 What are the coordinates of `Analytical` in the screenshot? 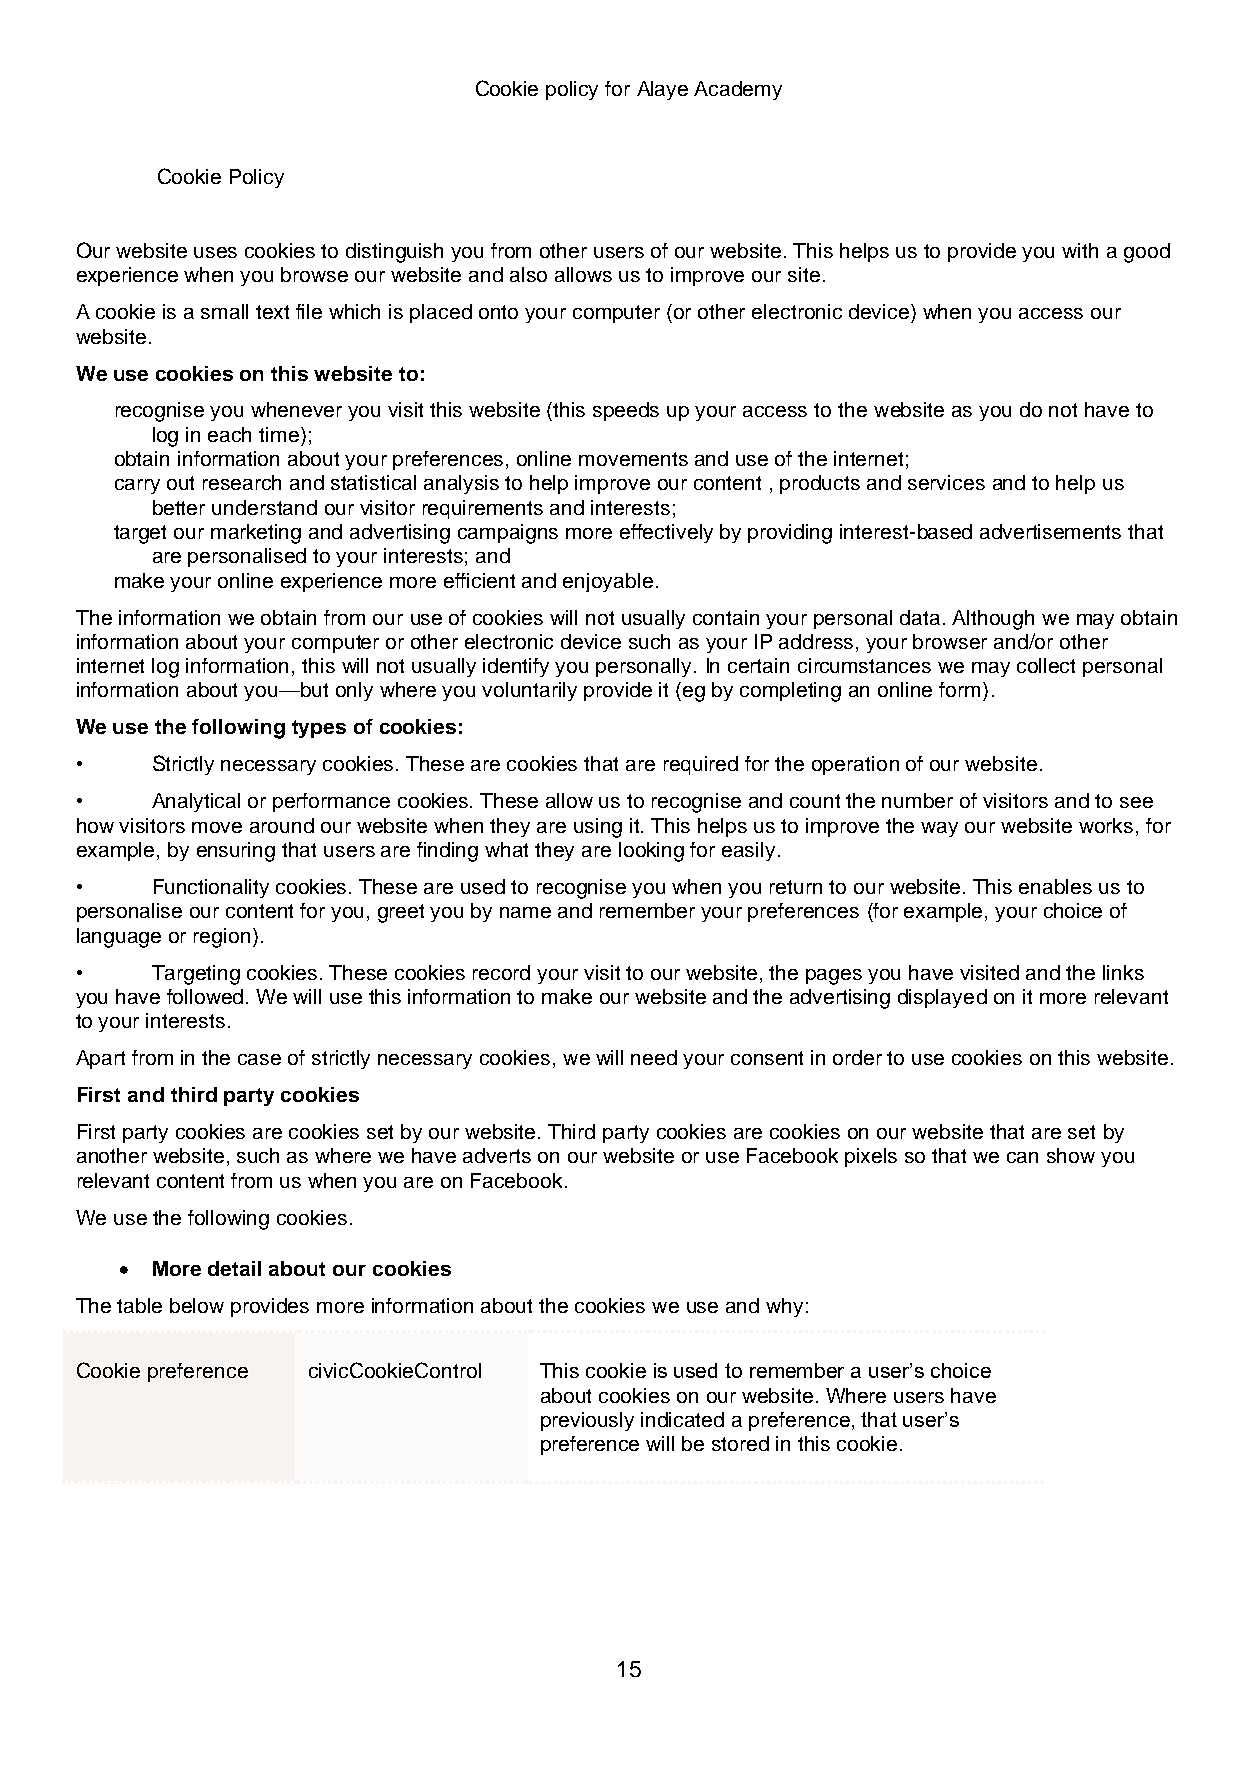 It's located at (196, 802).
